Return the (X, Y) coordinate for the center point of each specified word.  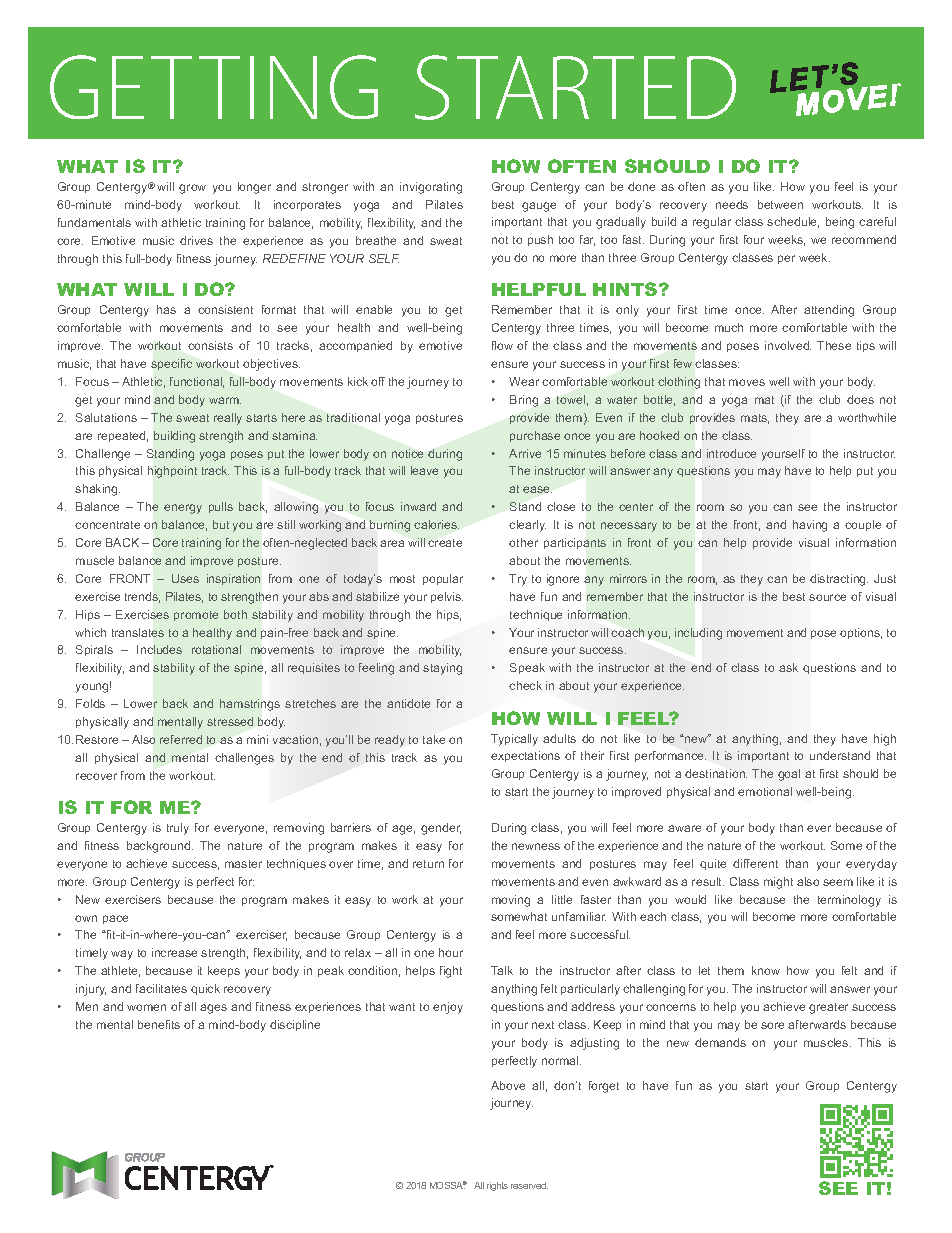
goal (789, 775)
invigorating (431, 188)
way (122, 955)
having (810, 526)
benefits (159, 1024)
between (780, 204)
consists (210, 345)
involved (788, 345)
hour (451, 952)
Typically (514, 740)
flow (502, 345)
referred (181, 739)
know (766, 970)
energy (183, 509)
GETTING (214, 87)
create (445, 543)
